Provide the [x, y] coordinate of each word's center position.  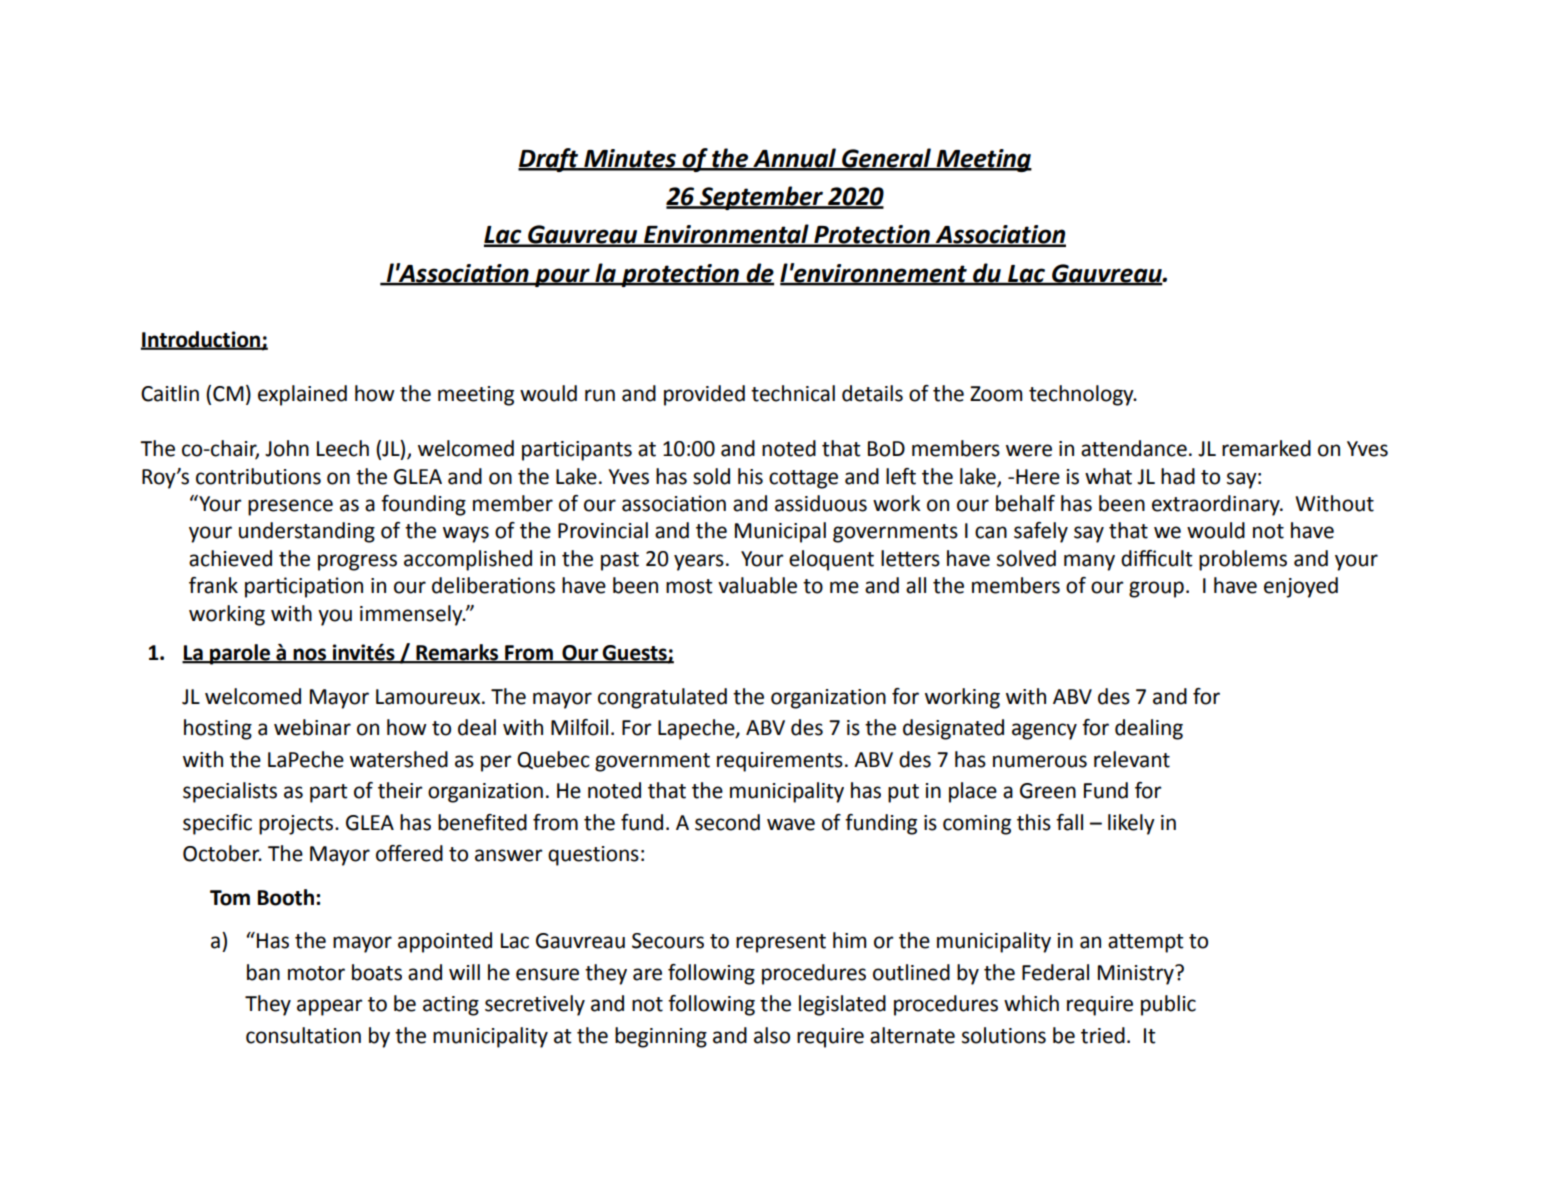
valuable [757, 585]
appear [330, 1007]
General [886, 159]
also [772, 1035]
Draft [549, 160]
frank [213, 585]
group [1156, 589]
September [762, 198]
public [1168, 1005]
